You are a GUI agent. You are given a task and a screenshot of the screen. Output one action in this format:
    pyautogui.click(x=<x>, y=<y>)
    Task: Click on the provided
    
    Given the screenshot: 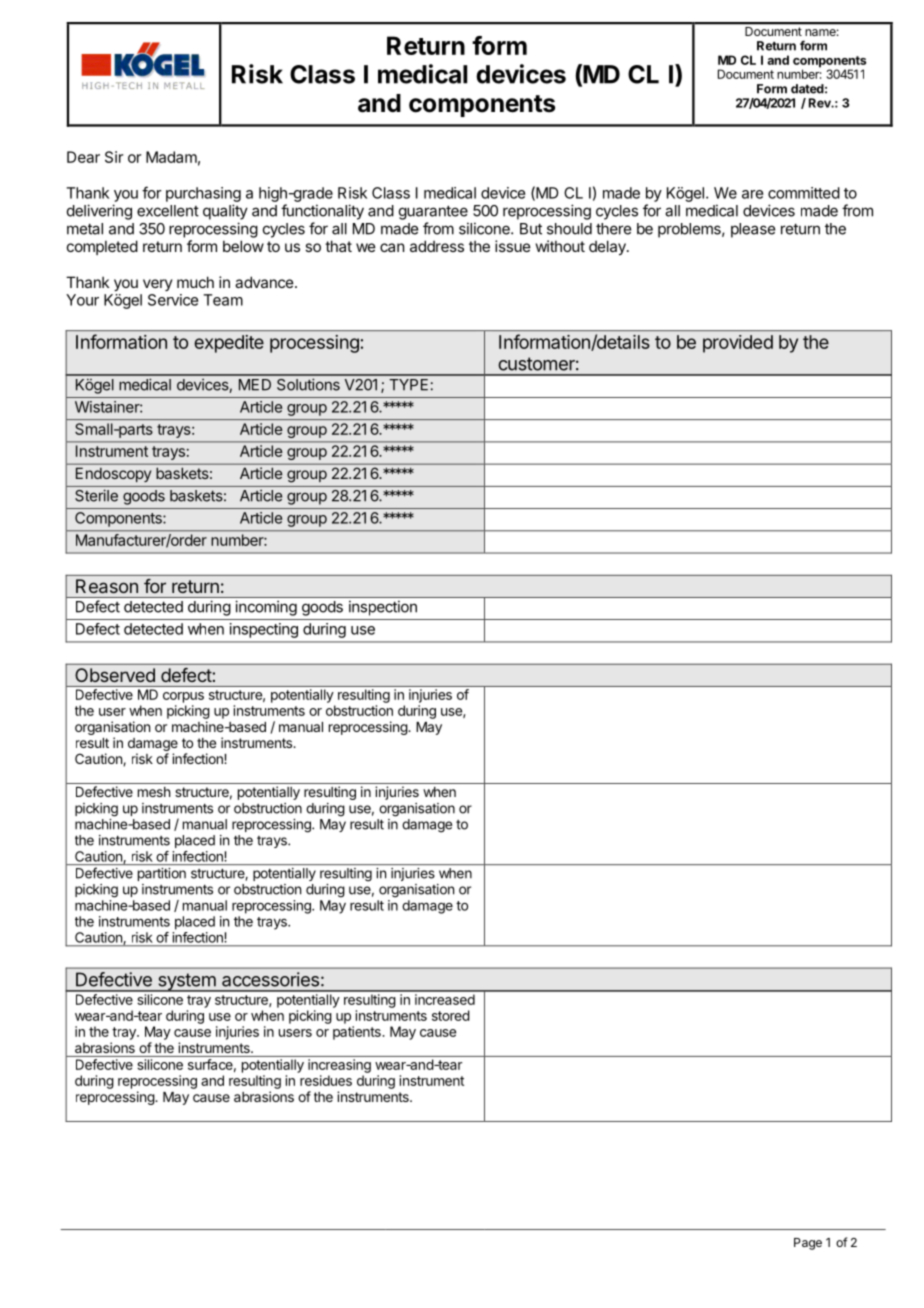 What is the action you would take?
    pyautogui.click(x=738, y=344)
